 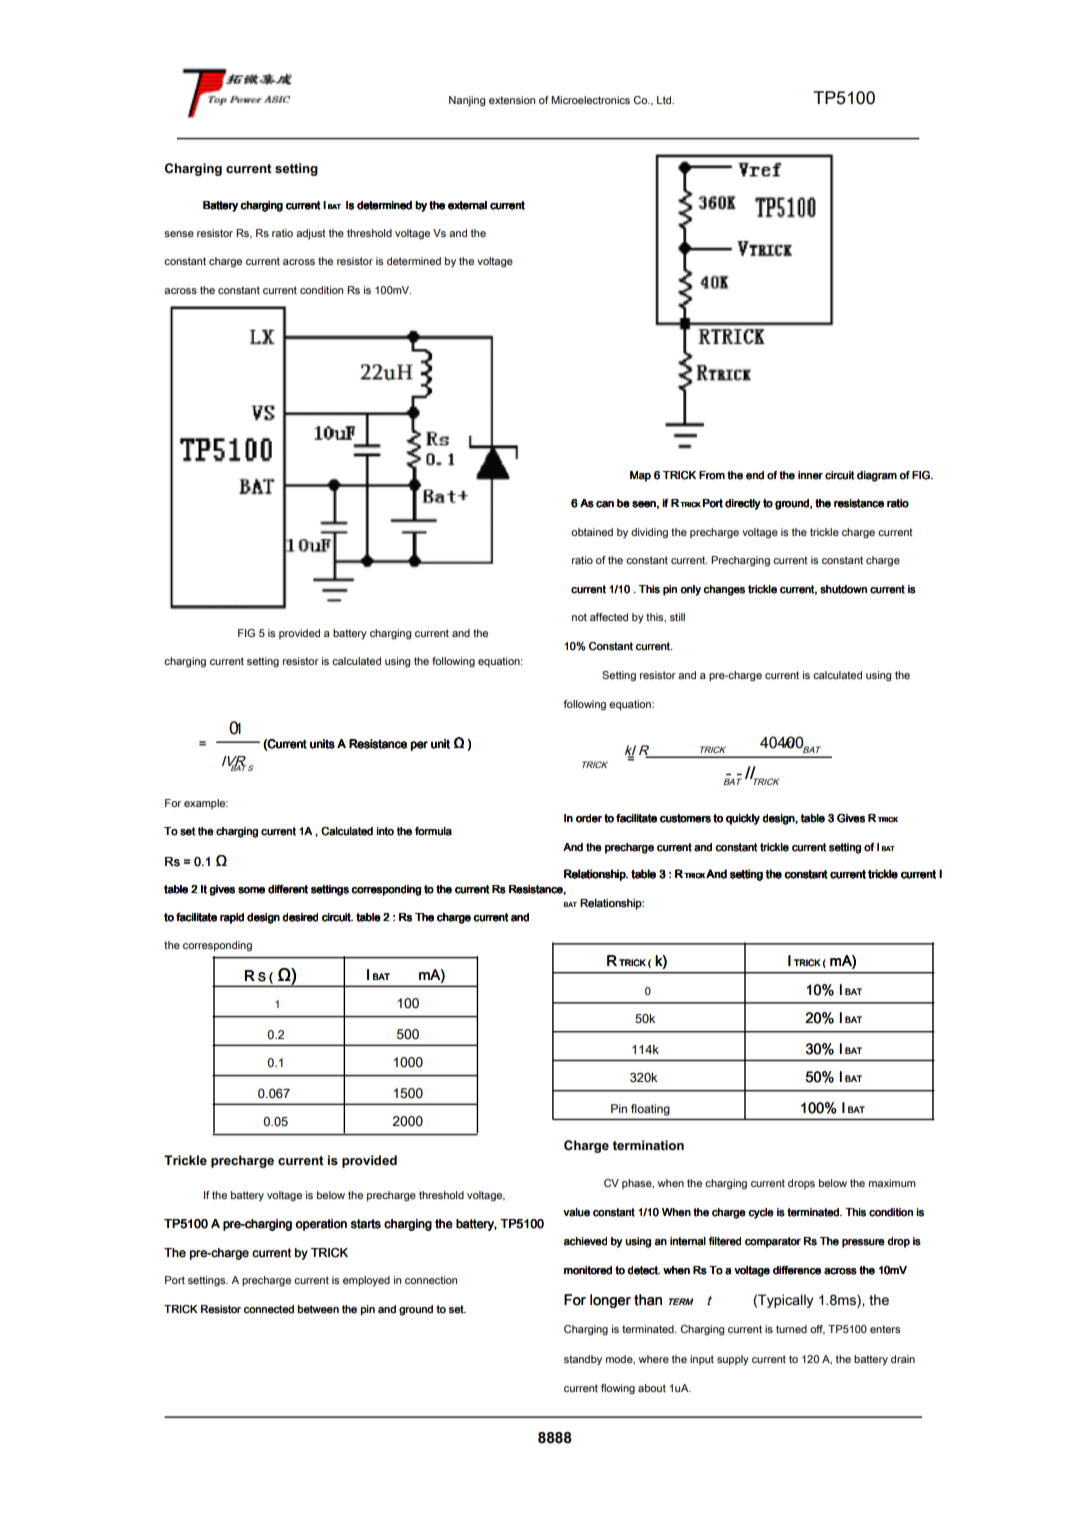 I want to click on Ltd, so click(x=665, y=100).
